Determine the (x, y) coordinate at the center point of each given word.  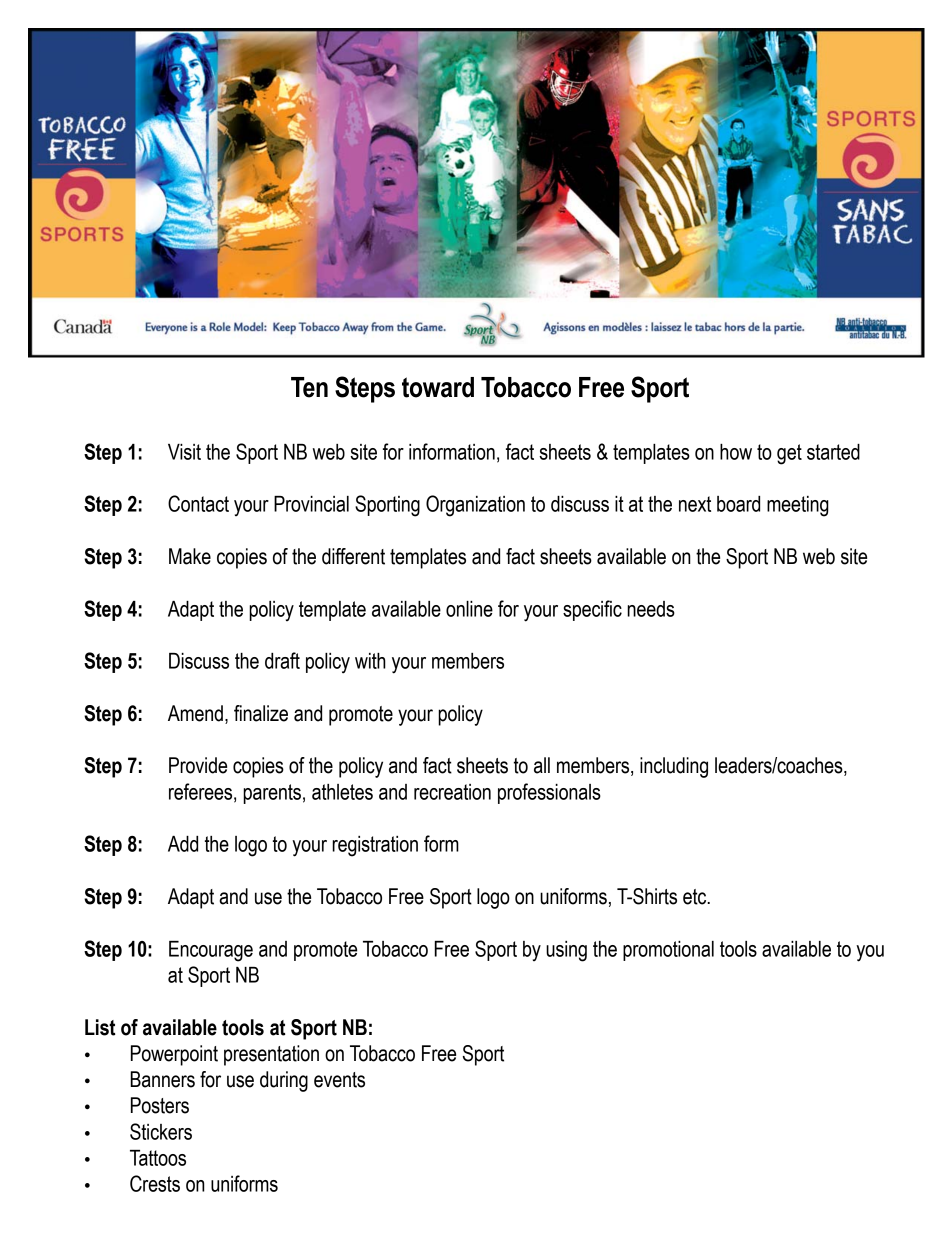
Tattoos (158, 1158)
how (736, 452)
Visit (184, 452)
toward (438, 387)
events (339, 1080)
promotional (668, 951)
